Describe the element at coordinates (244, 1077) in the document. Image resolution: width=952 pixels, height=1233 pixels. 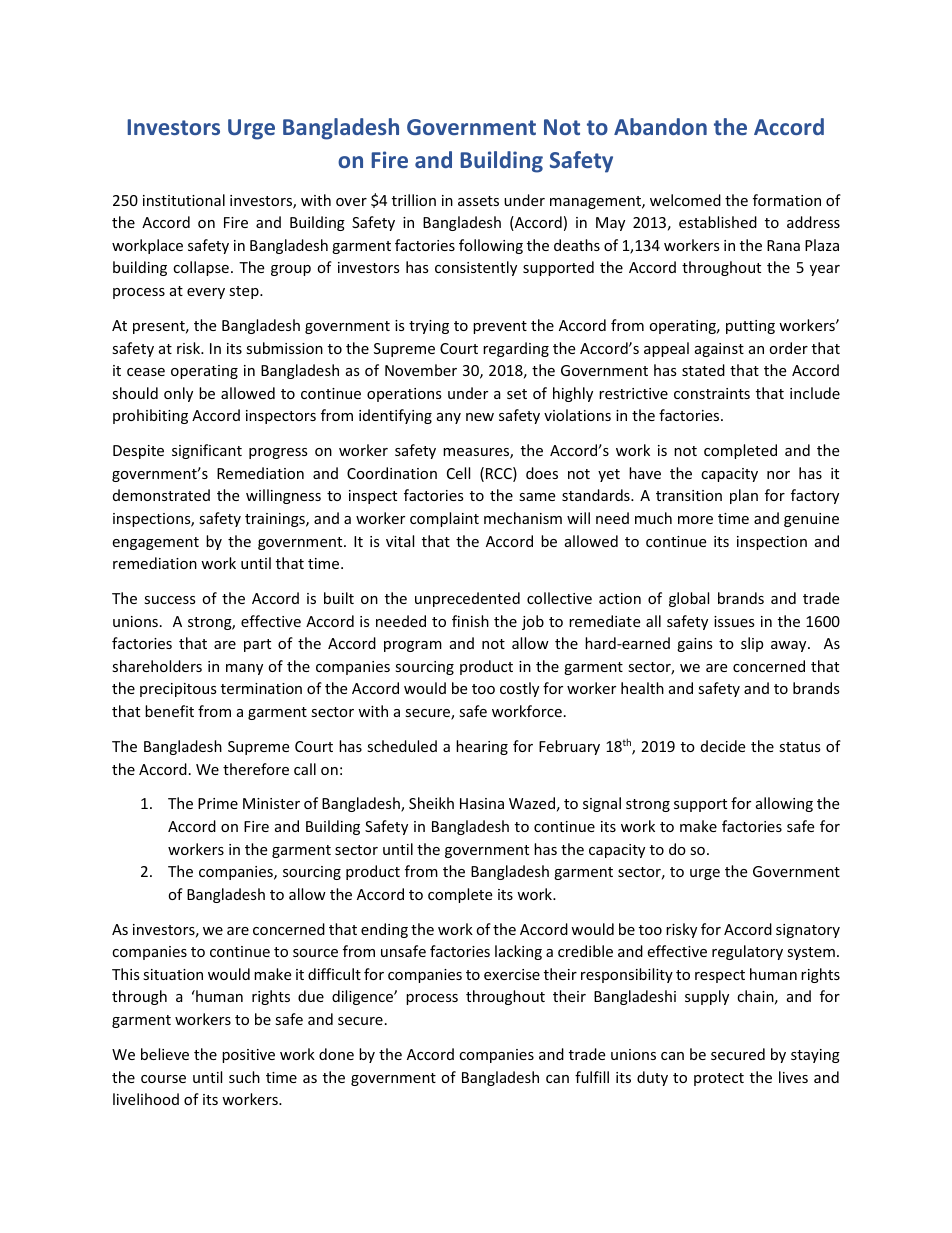
I see `such` at that location.
